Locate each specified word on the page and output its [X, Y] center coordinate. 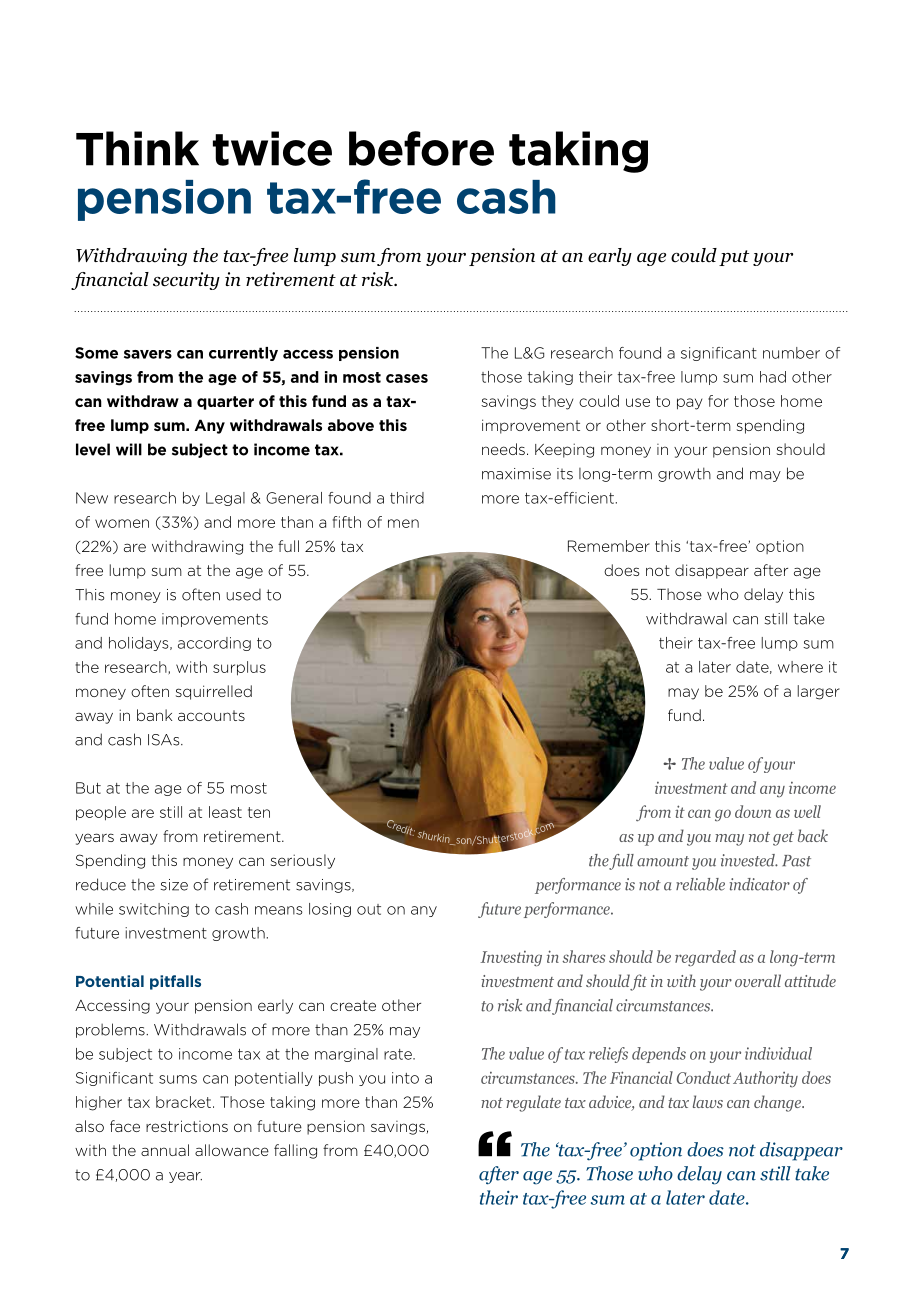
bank [154, 715]
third [407, 498]
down [753, 811]
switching [154, 910]
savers [148, 354]
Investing [511, 958]
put [734, 258]
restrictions [187, 1126]
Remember [609, 546]
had [773, 377]
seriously [303, 861]
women [122, 523]
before [421, 148]
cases [407, 378]
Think [137, 148]
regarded [705, 958]
